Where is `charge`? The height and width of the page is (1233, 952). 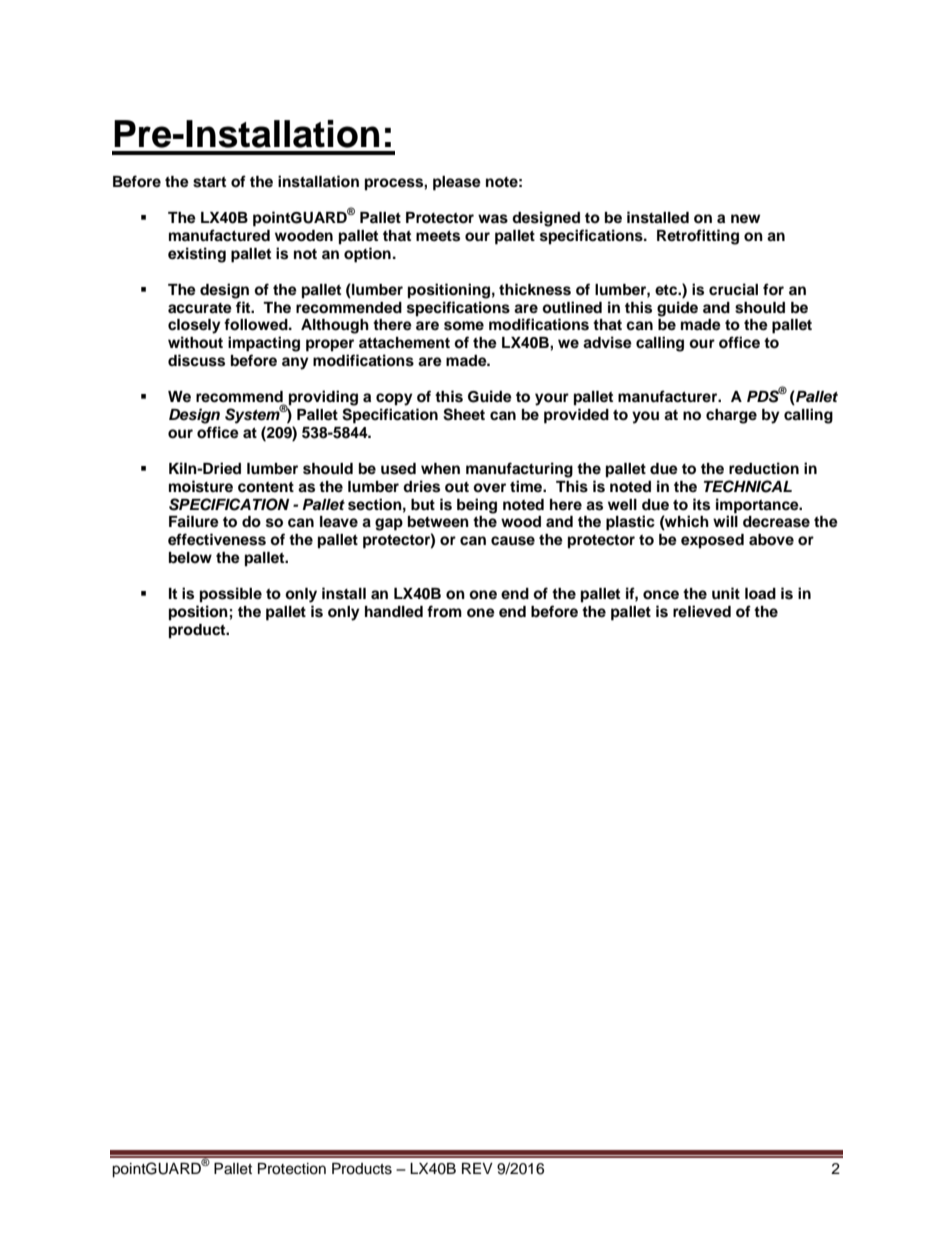
charge is located at coordinates (731, 416).
